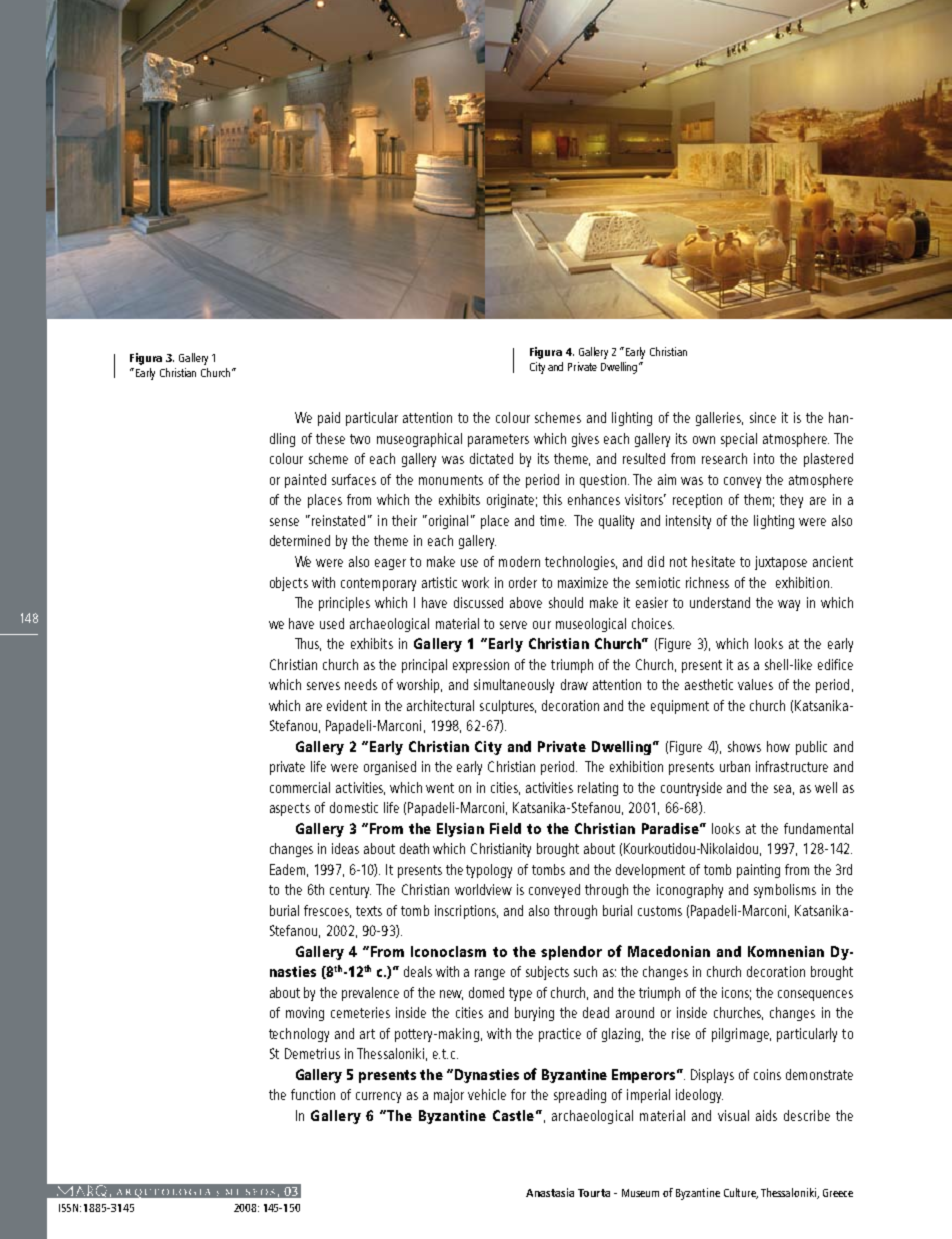 The width and height of the page is (952, 1239). Describe the element at coordinates (369, 911) in the page. I see `texts` at that location.
